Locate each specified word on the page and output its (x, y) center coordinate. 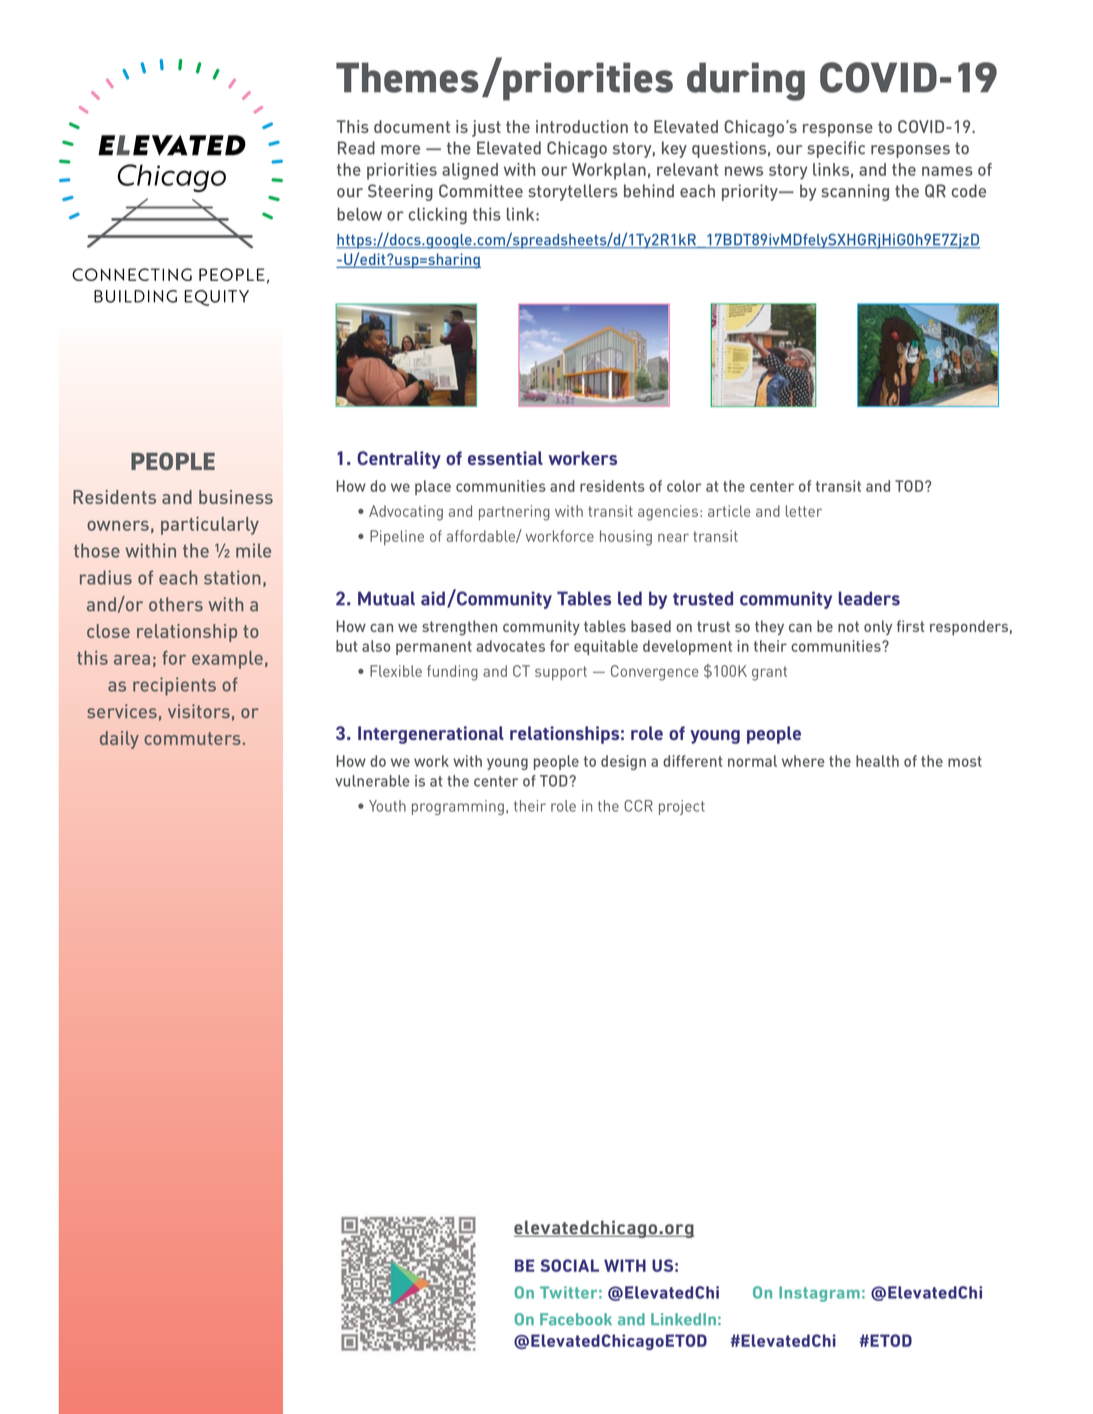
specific (836, 149)
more (400, 150)
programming (458, 807)
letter (804, 511)
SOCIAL (570, 1265)
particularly (210, 526)
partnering (514, 513)
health (877, 761)
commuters (192, 738)
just (486, 128)
